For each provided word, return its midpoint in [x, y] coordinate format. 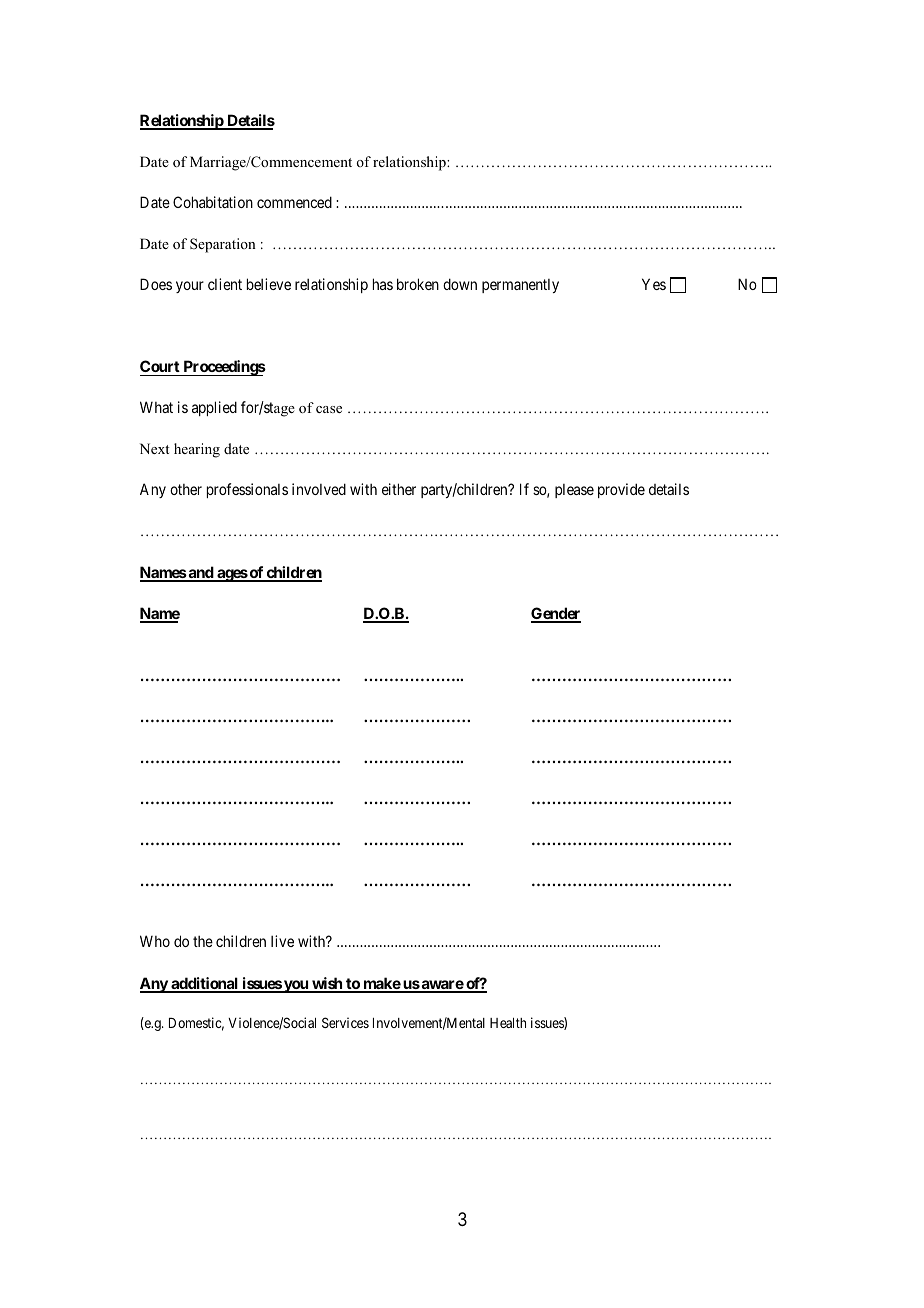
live [282, 941]
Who [155, 941]
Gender [556, 614]
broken [418, 284]
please [574, 491]
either [399, 489]
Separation [223, 245]
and [200, 573]
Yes [654, 284]
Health [508, 1023]
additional [204, 984]
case [329, 409]
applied [214, 408]
